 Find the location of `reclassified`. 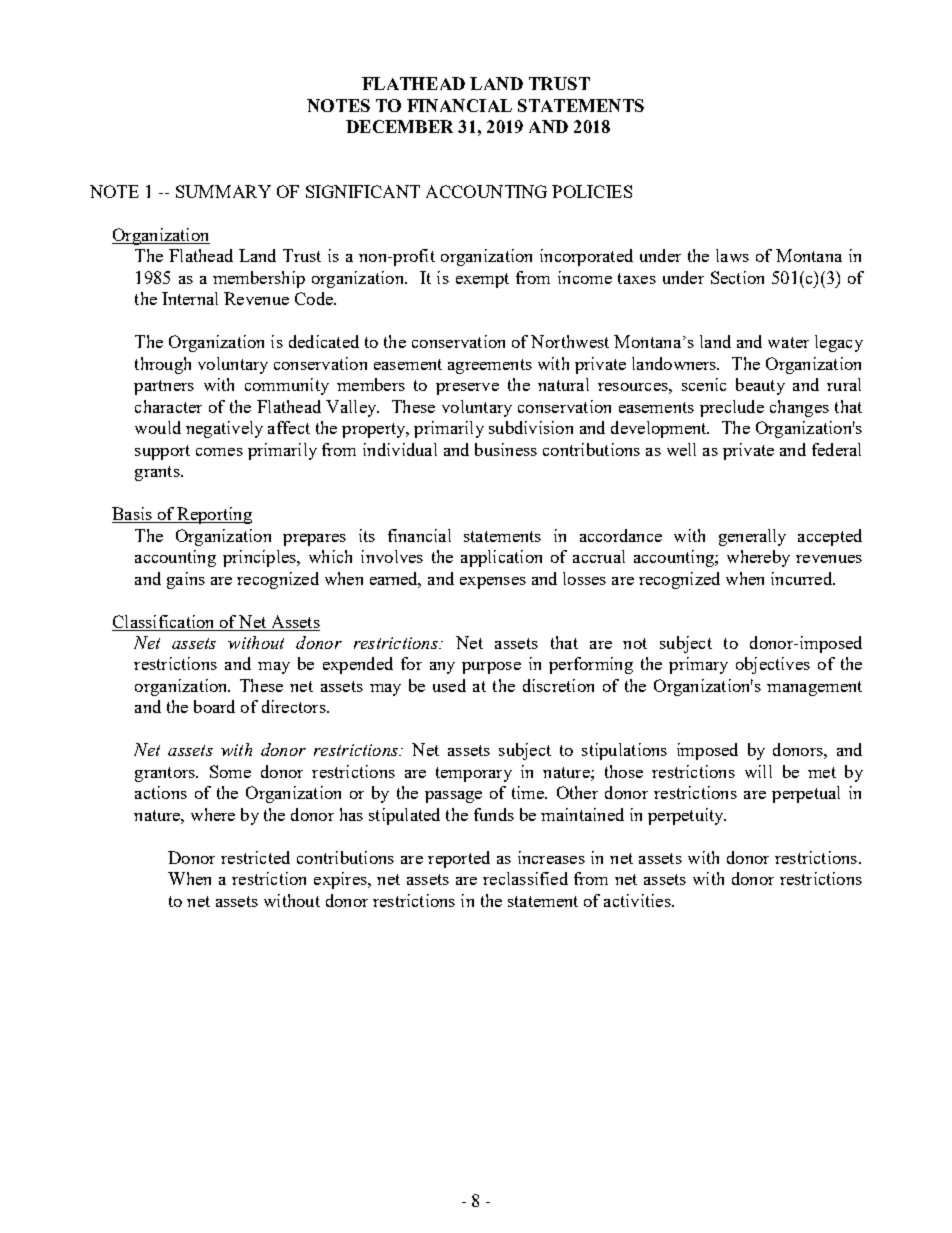

reclassified is located at coordinates (525, 878).
